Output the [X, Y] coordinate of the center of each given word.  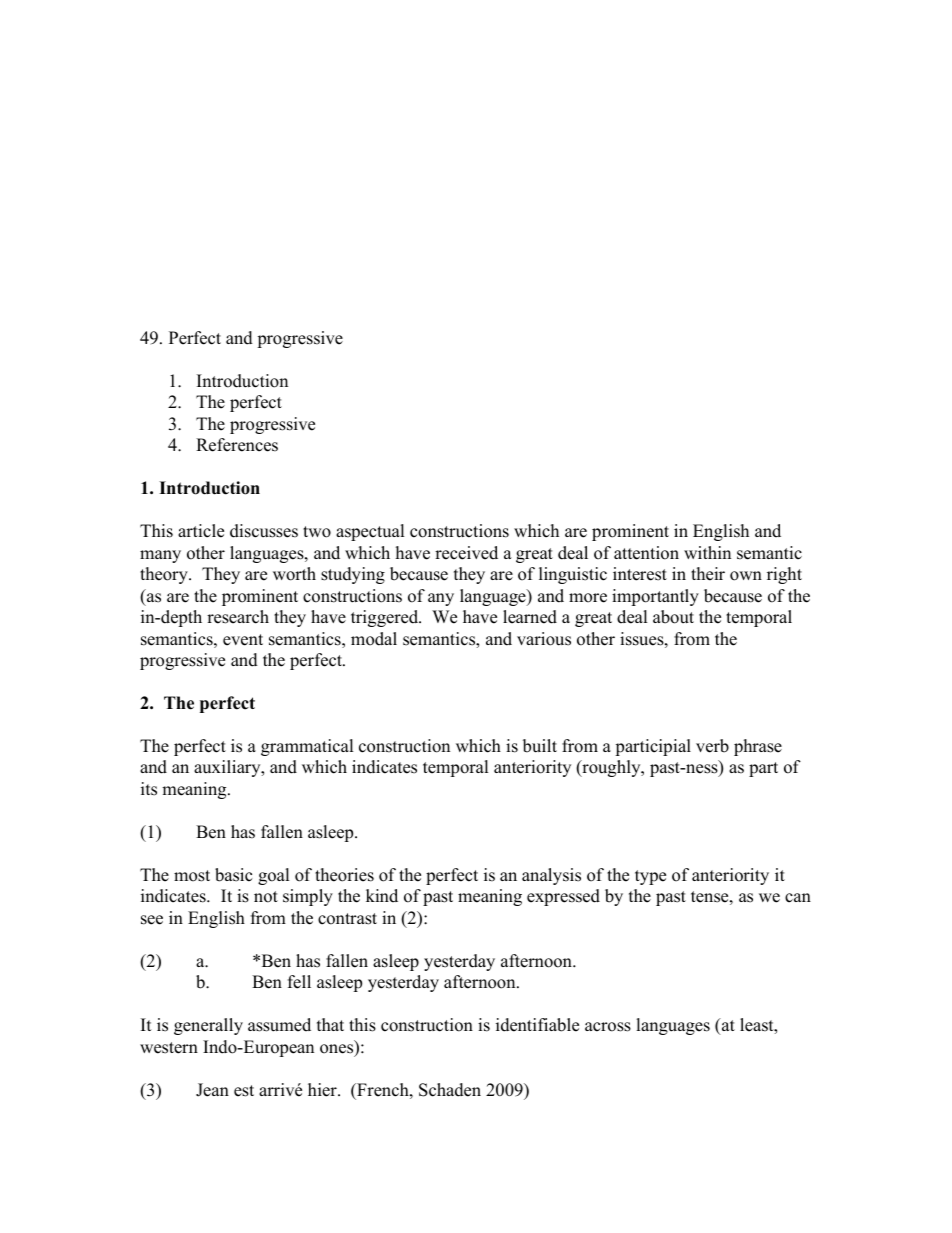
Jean [212, 1090]
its [149, 789]
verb [712, 746]
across [608, 1027]
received [466, 553]
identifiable [537, 1025]
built [540, 746]
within [707, 552]
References [237, 445]
